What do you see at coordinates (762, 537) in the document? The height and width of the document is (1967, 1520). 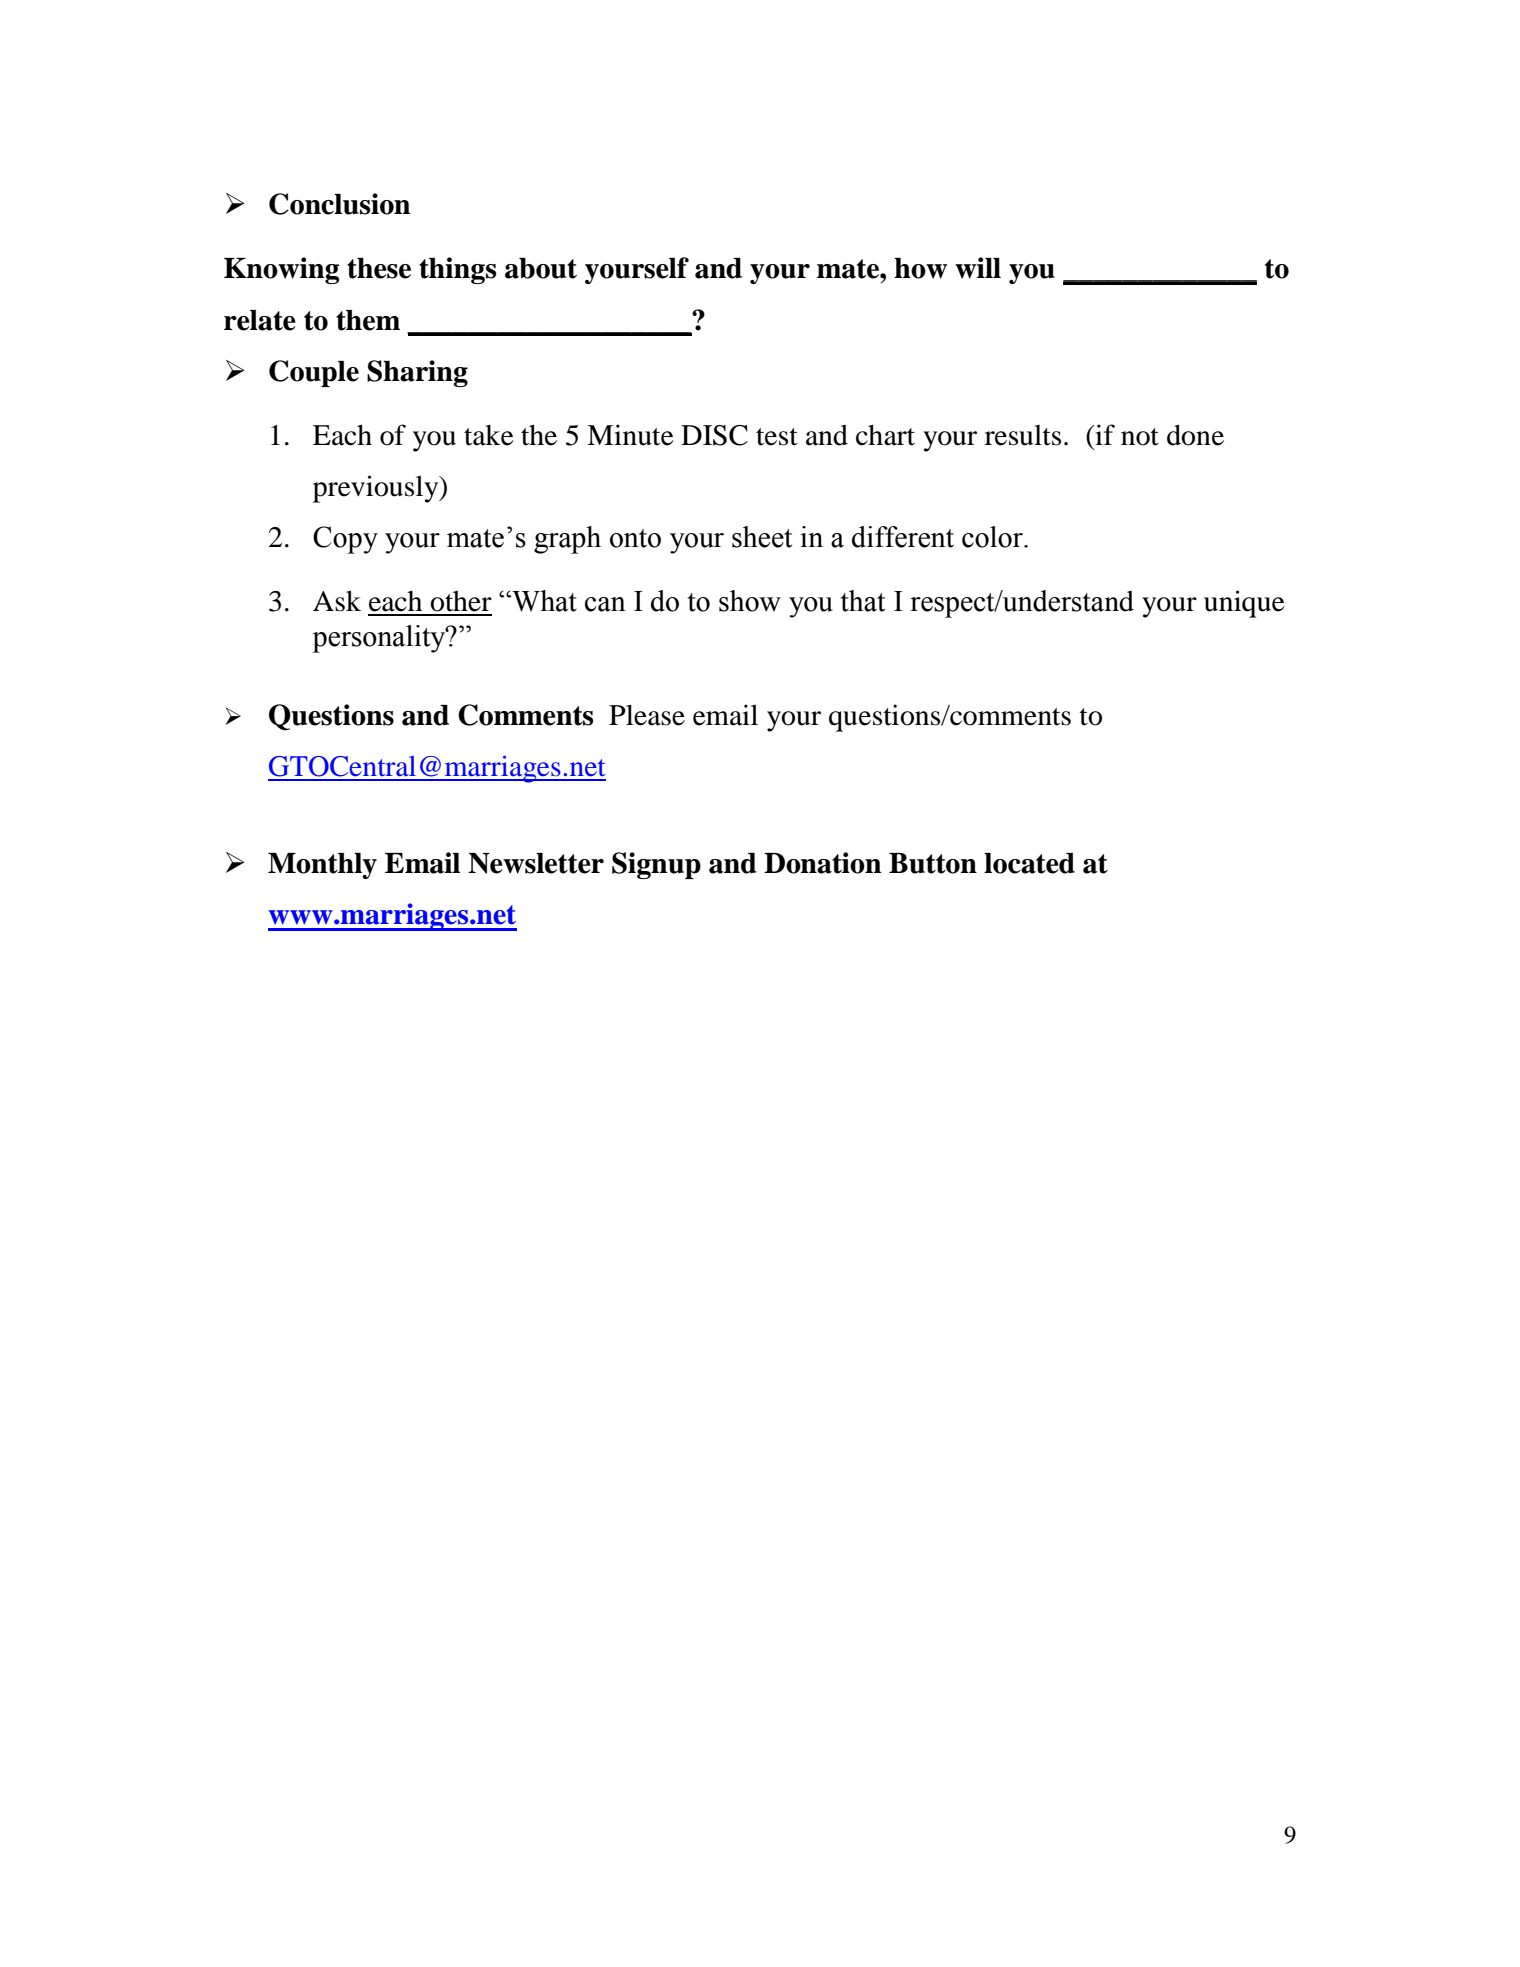 I see `sheet` at bounding box center [762, 537].
